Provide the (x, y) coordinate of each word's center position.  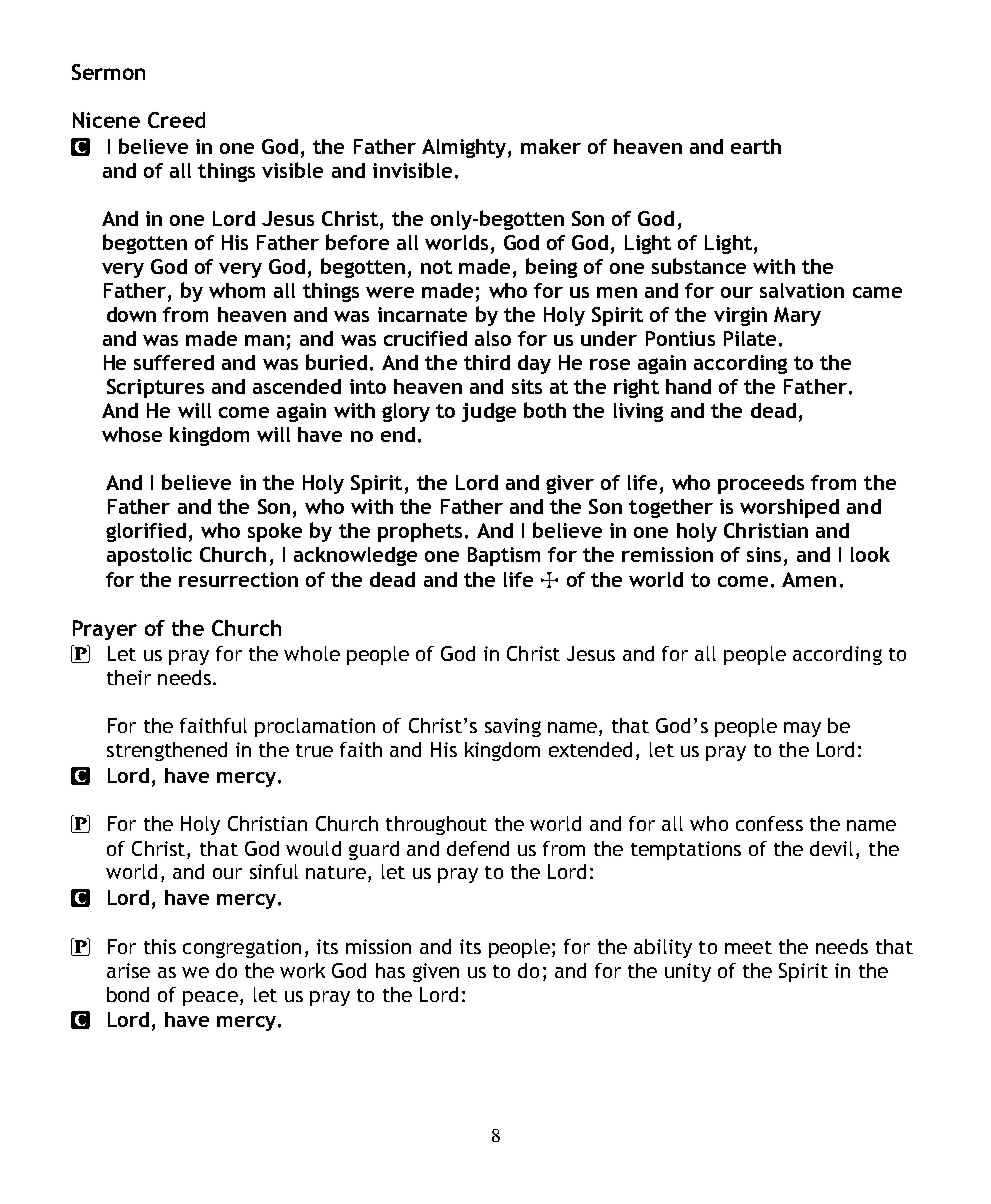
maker (551, 146)
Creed (176, 120)
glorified (146, 532)
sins (764, 554)
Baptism (504, 556)
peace (210, 998)
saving (513, 727)
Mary (797, 316)
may (802, 729)
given (436, 972)
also (493, 338)
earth (756, 146)
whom (237, 290)
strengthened (167, 751)
